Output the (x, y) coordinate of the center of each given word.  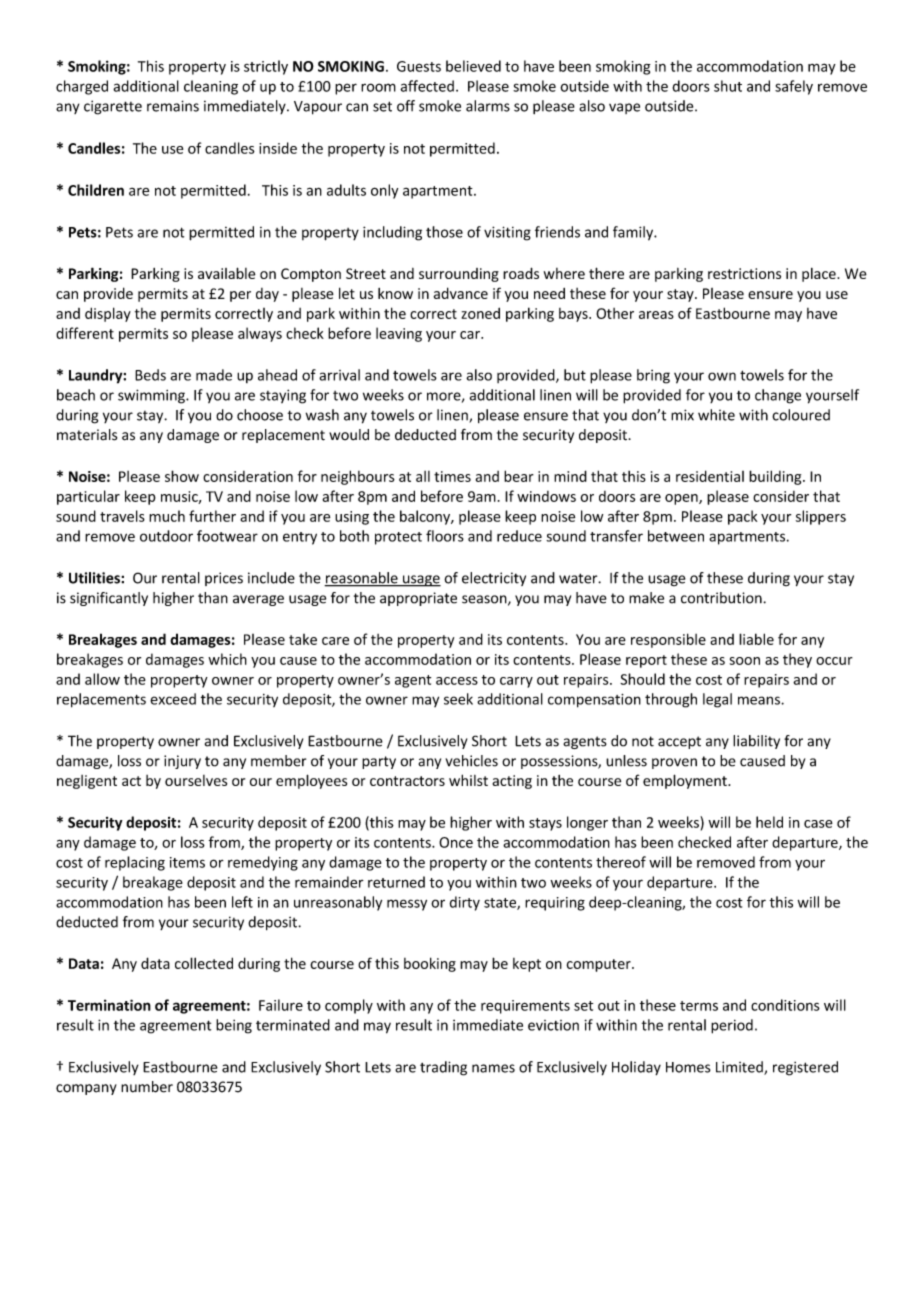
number (147, 1087)
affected (427, 86)
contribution (722, 598)
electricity (494, 579)
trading (443, 1068)
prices (224, 579)
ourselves (196, 780)
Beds (150, 375)
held (769, 822)
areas (656, 315)
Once (456, 842)
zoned (481, 313)
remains (173, 106)
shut (728, 86)
